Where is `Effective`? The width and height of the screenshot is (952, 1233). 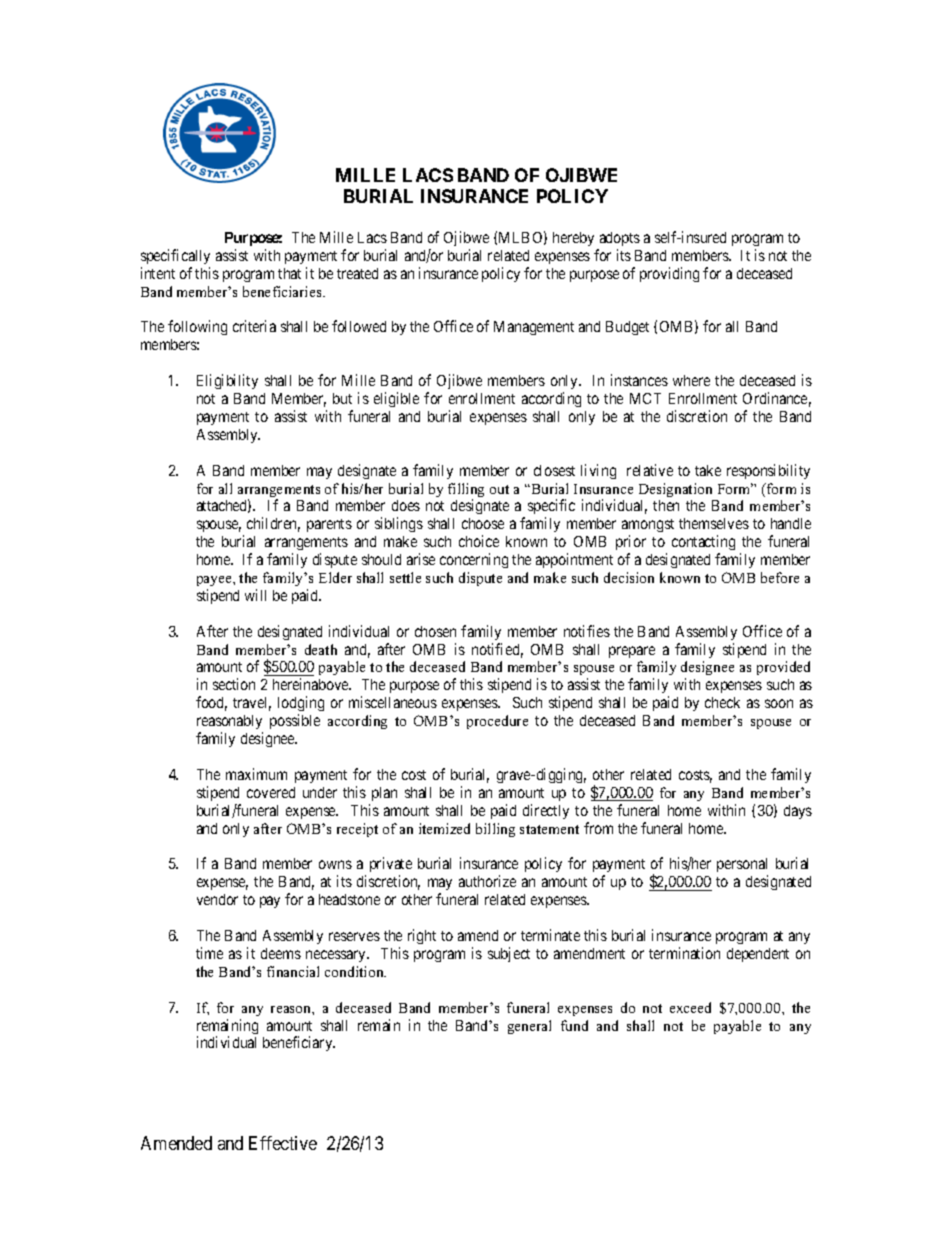
Effective is located at coordinates (283, 1143).
